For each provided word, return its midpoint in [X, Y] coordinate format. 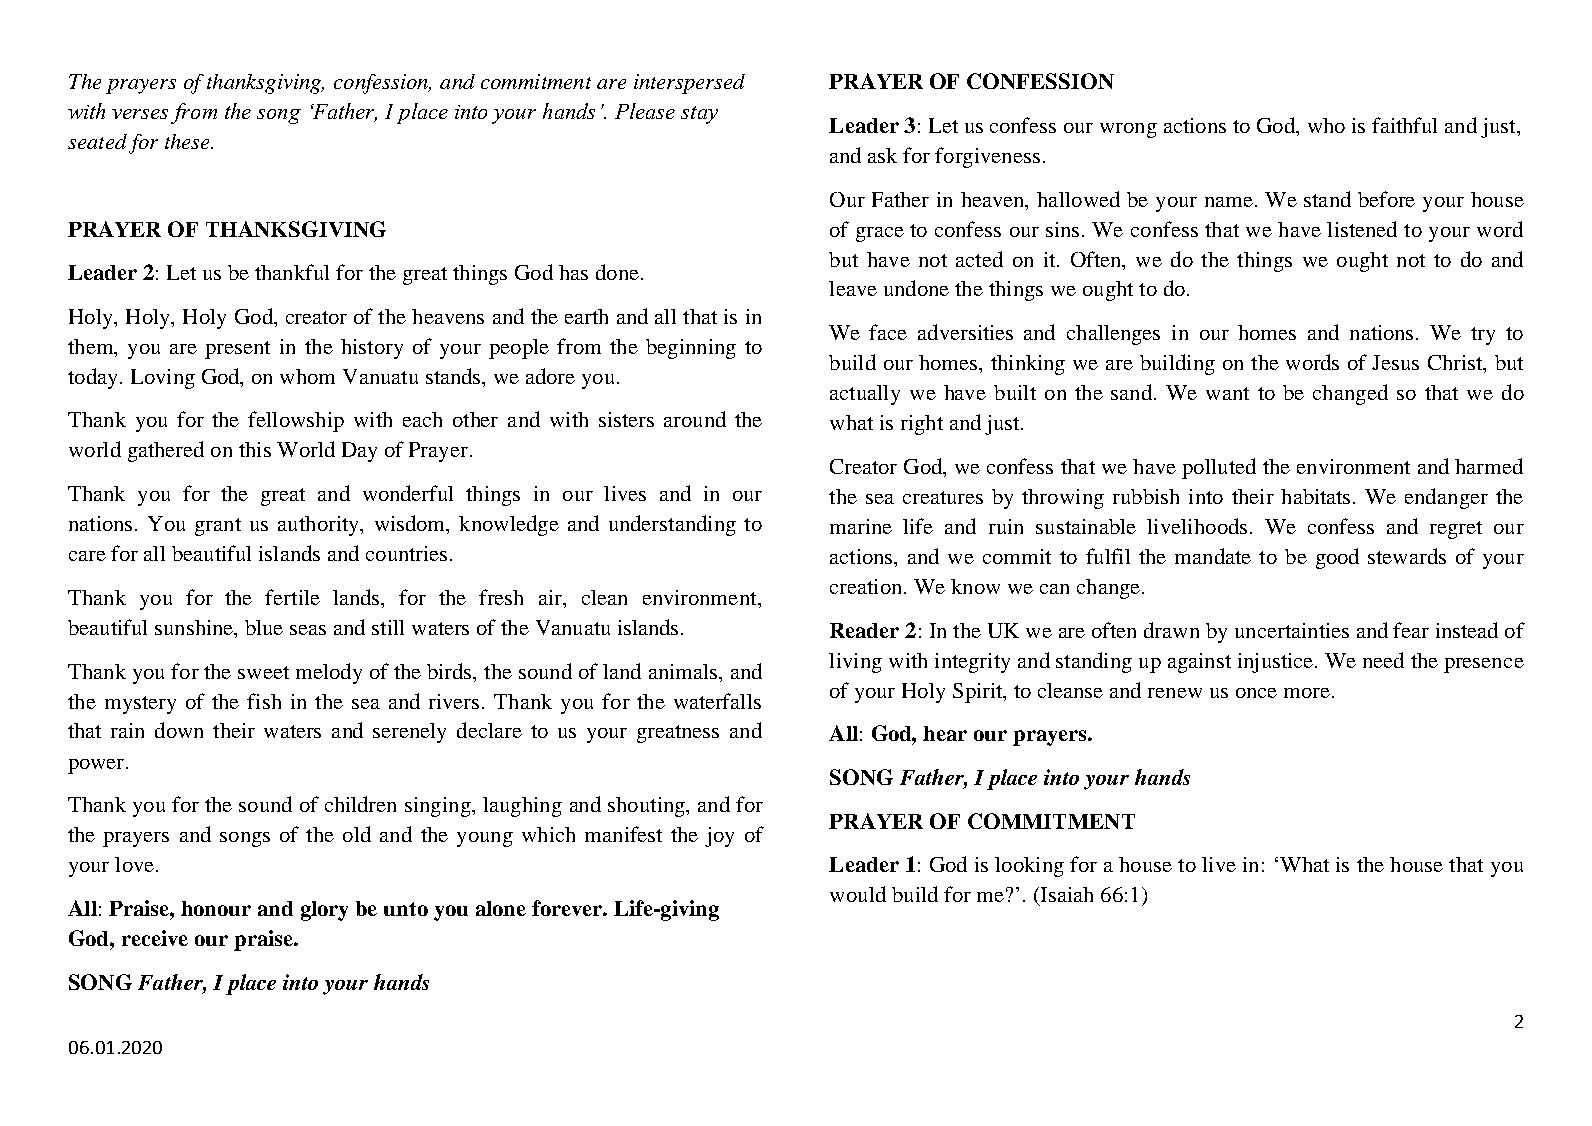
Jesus [1395, 362]
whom [307, 376]
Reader [864, 630]
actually [865, 395]
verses [140, 114]
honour [216, 908]
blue [264, 627]
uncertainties [1292, 630]
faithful [1404, 125]
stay [699, 115]
